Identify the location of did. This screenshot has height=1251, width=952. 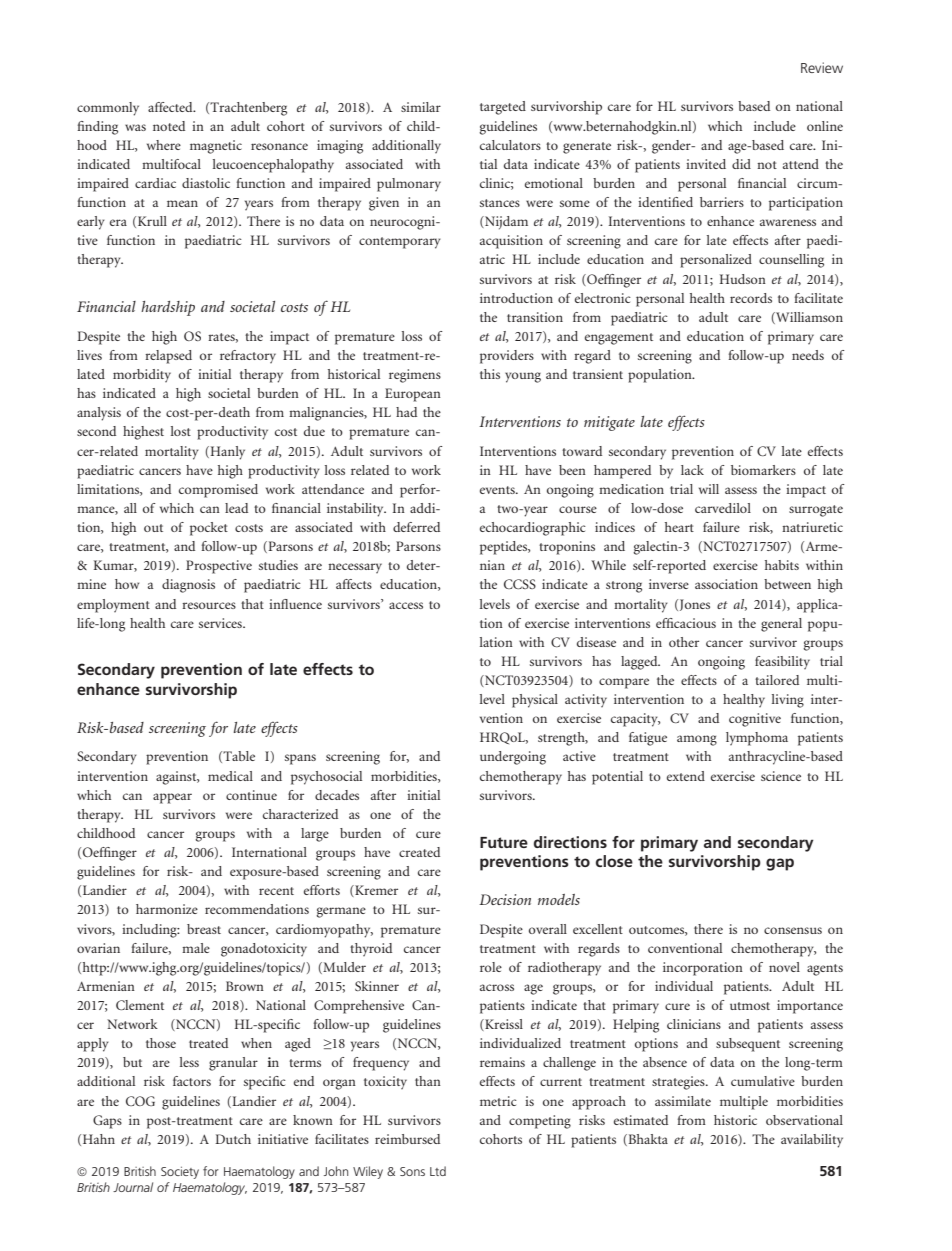
(741, 164).
